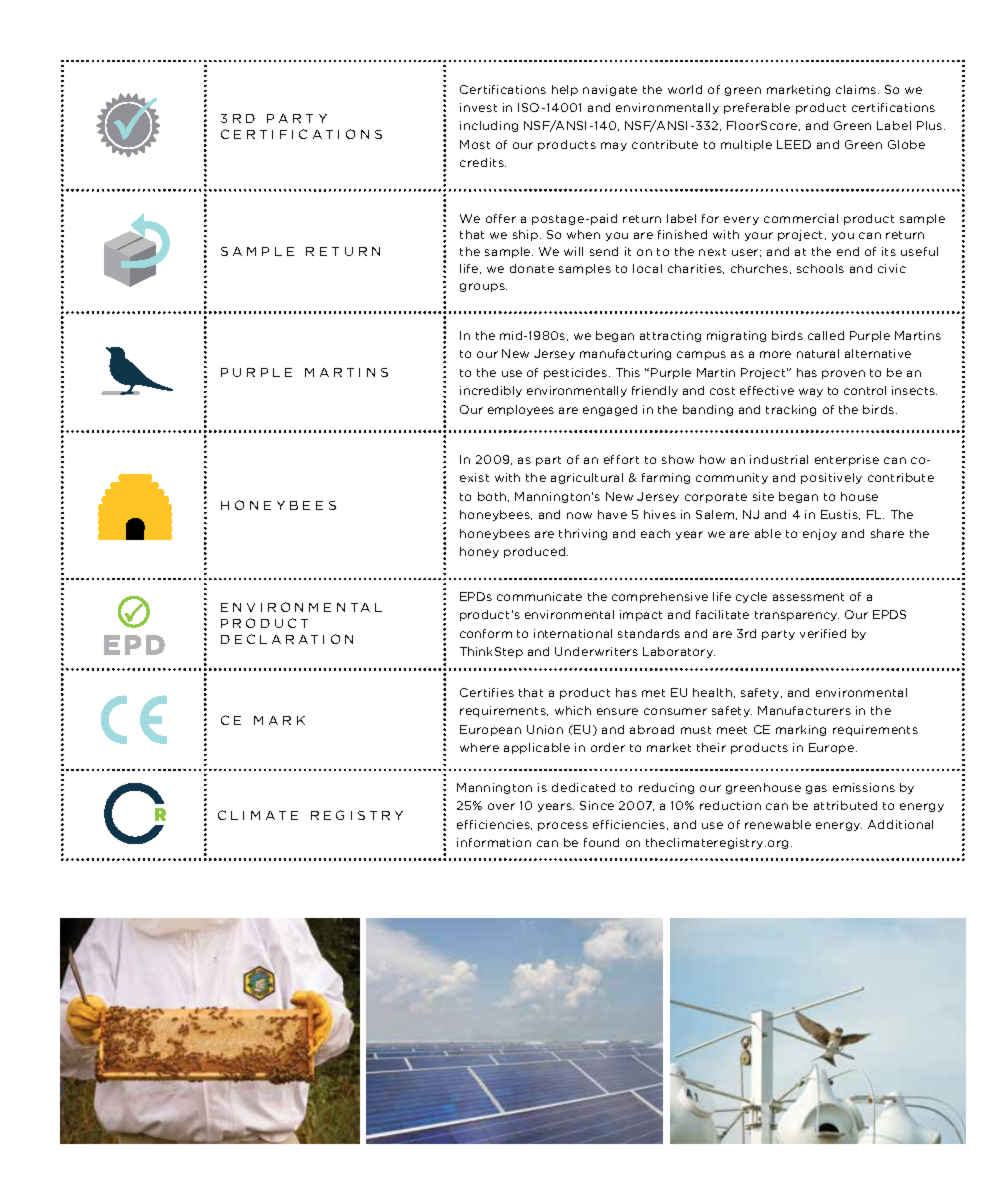 The image size is (1008, 1204). Describe the element at coordinates (539, 596) in the screenshot. I see `communicate` at that location.
